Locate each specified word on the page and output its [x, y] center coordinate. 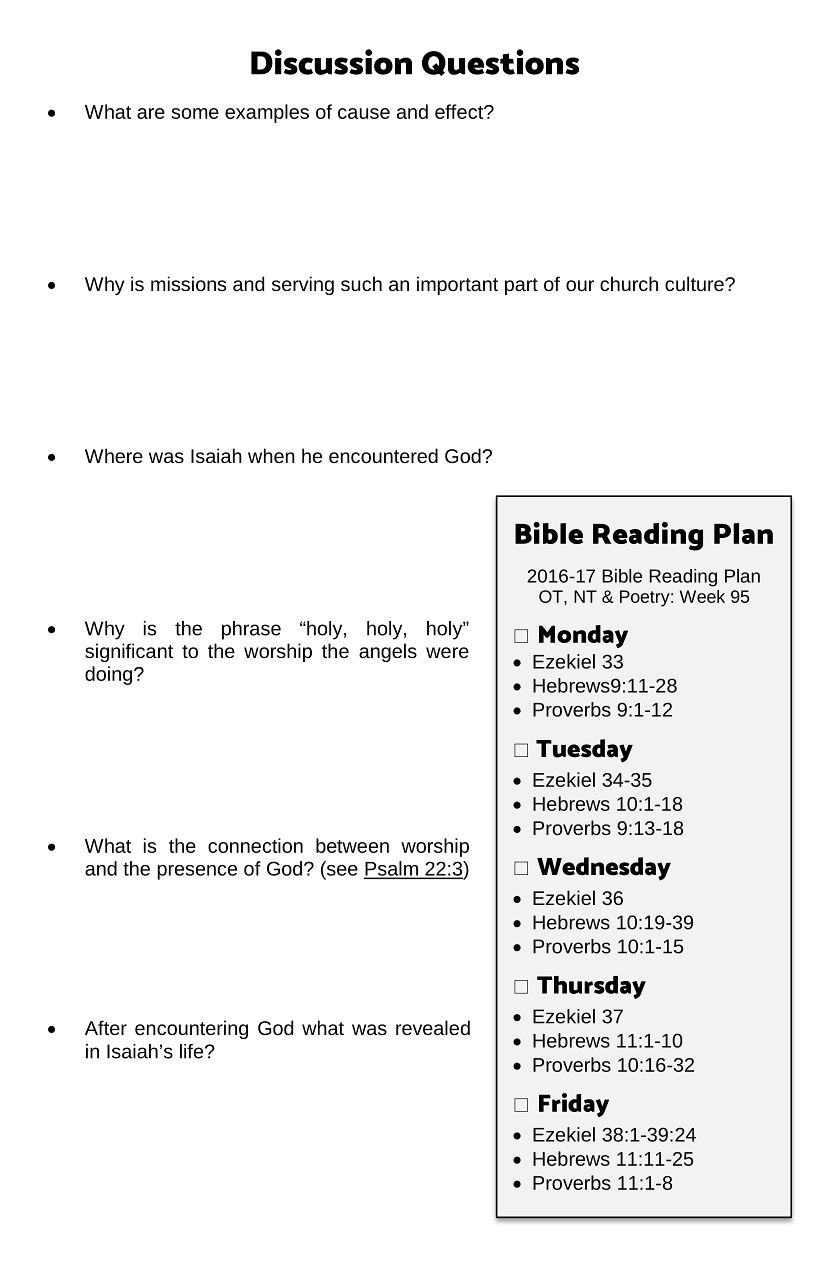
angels [388, 652]
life [193, 1051]
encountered [383, 455]
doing [110, 675]
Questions [500, 62]
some [195, 113]
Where [114, 455]
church [629, 283]
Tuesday [584, 751]
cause [364, 113]
